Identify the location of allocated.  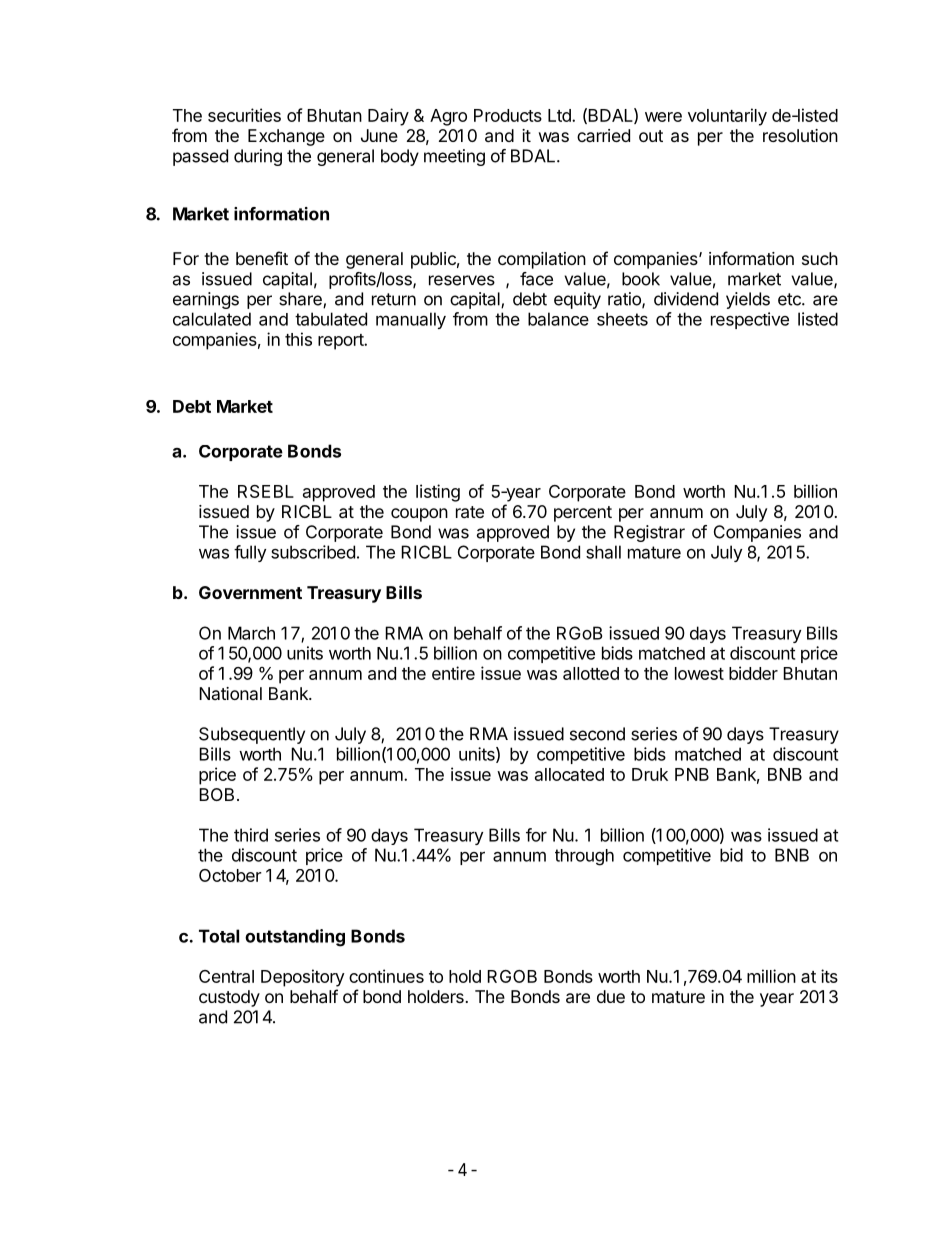
(569, 774).
